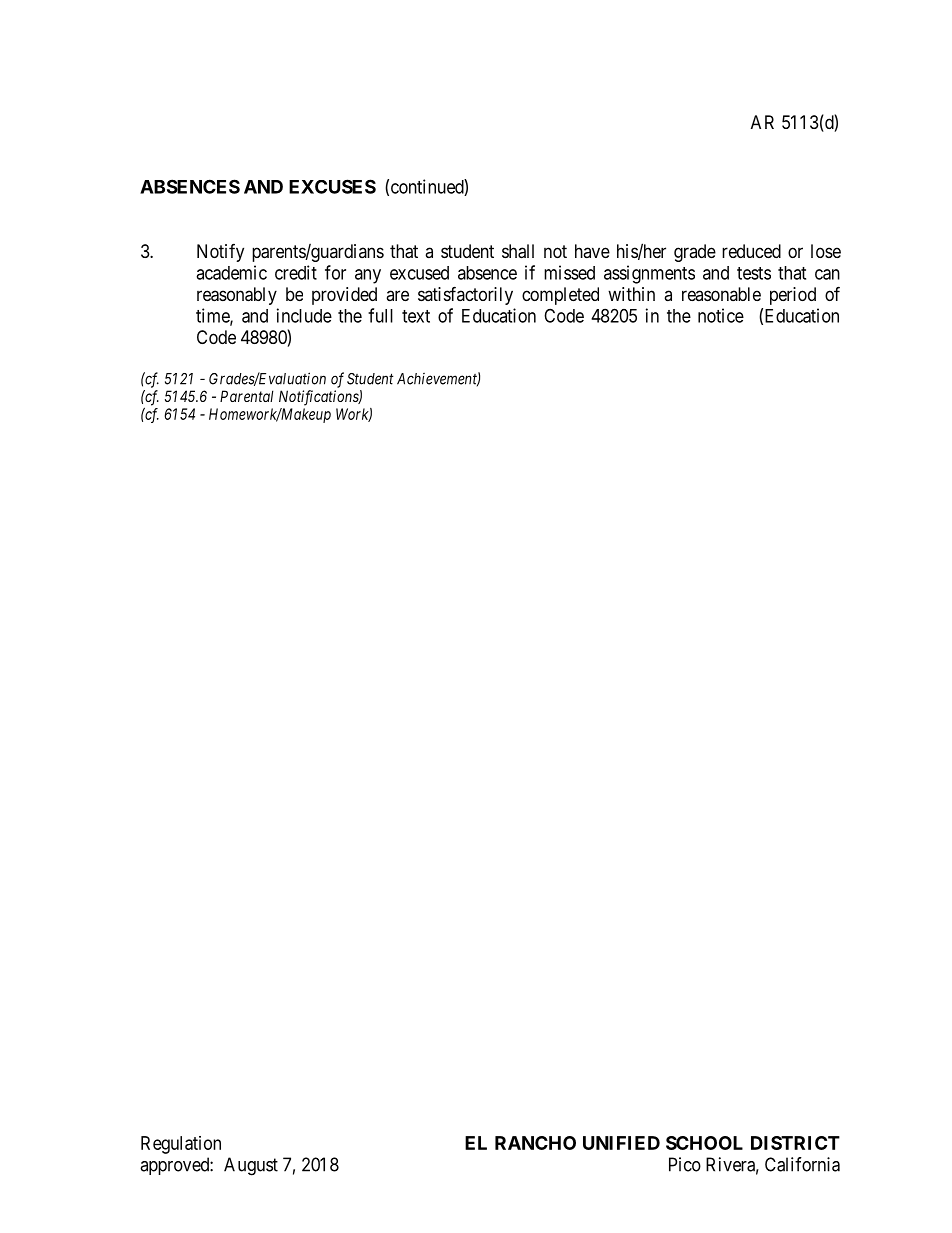 The image size is (952, 1233). What do you see at coordinates (251, 1166) in the screenshot?
I see `August` at bounding box center [251, 1166].
